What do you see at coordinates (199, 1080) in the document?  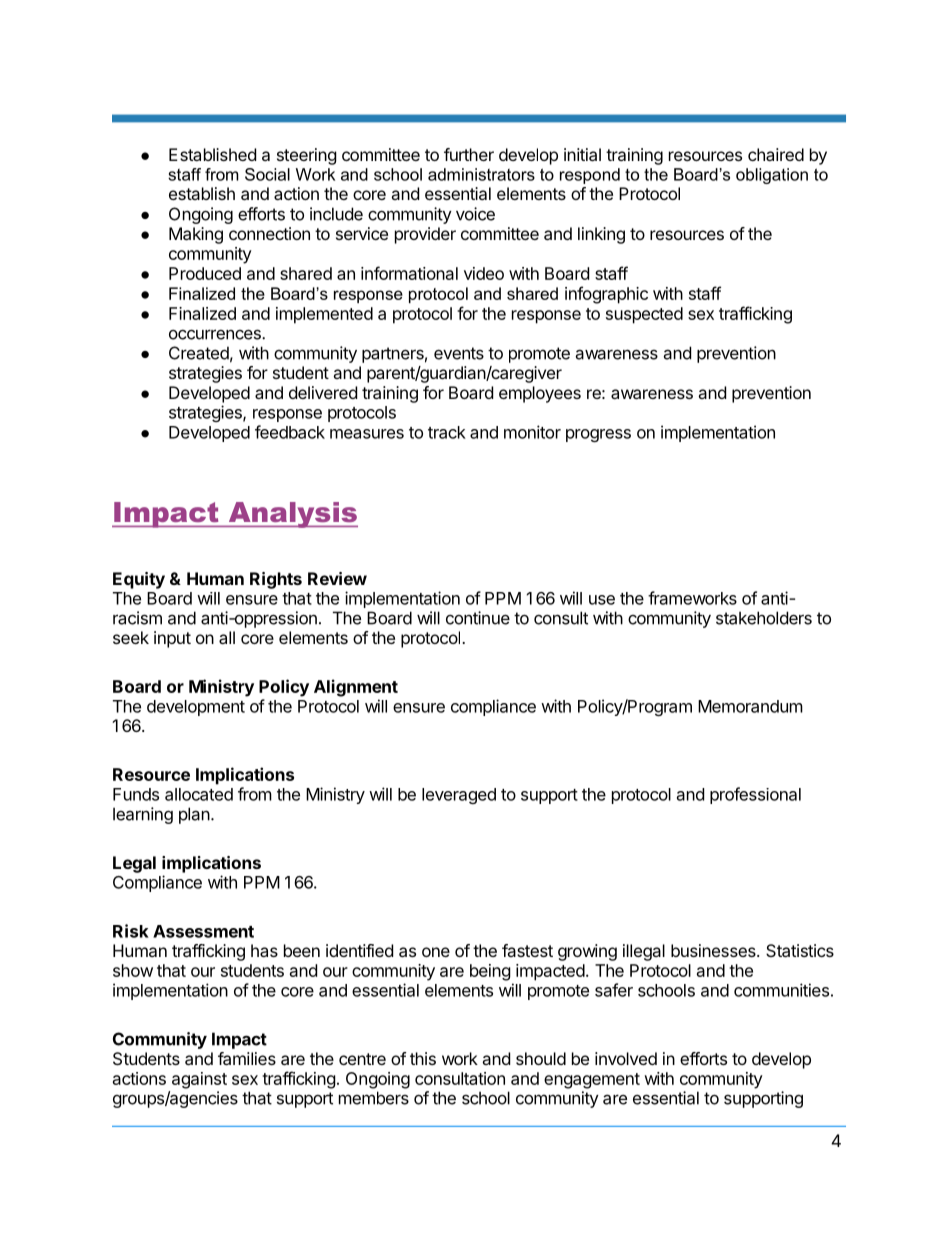 I see `against` at bounding box center [199, 1080].
